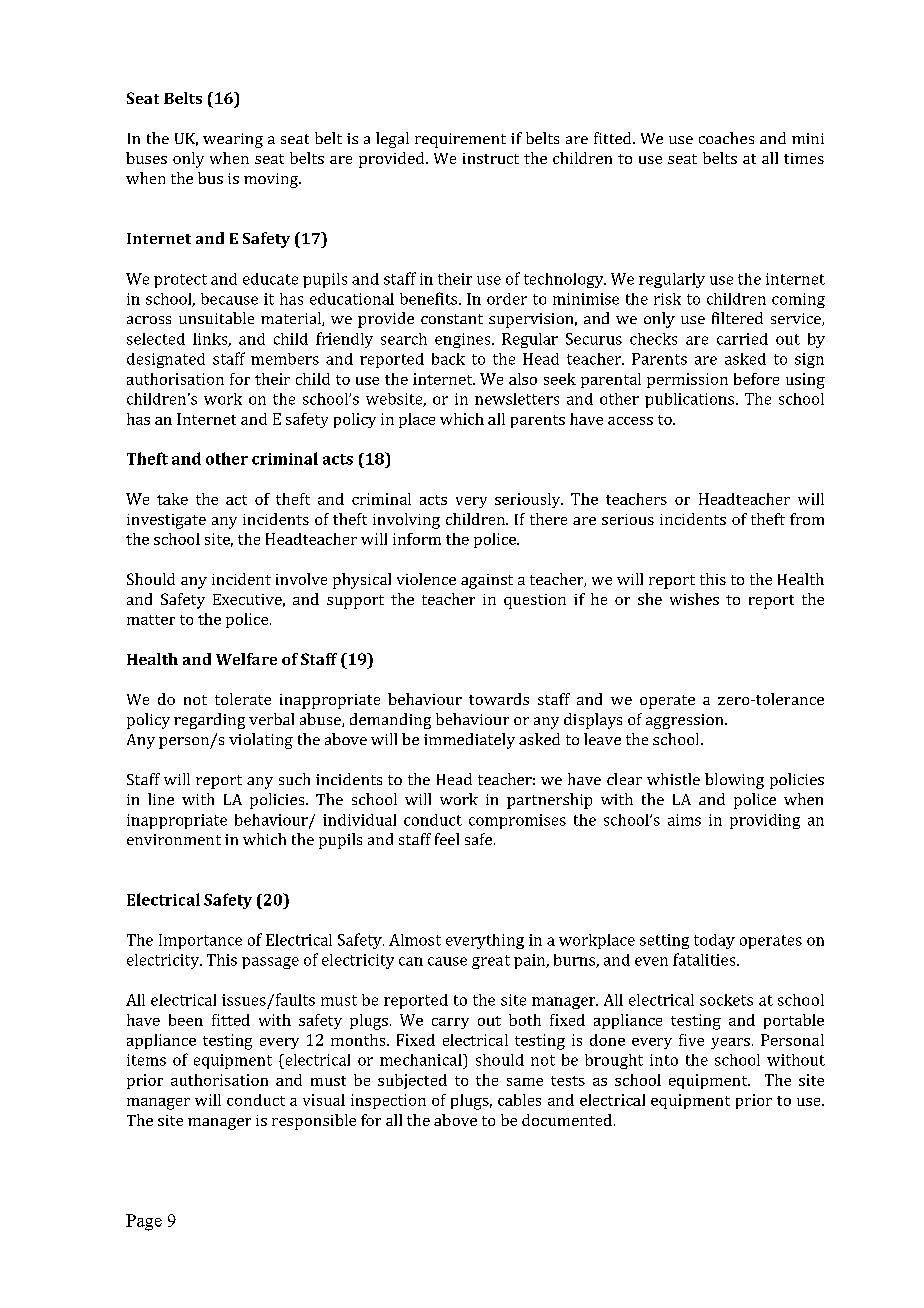  I want to click on environment, so click(174, 839).
